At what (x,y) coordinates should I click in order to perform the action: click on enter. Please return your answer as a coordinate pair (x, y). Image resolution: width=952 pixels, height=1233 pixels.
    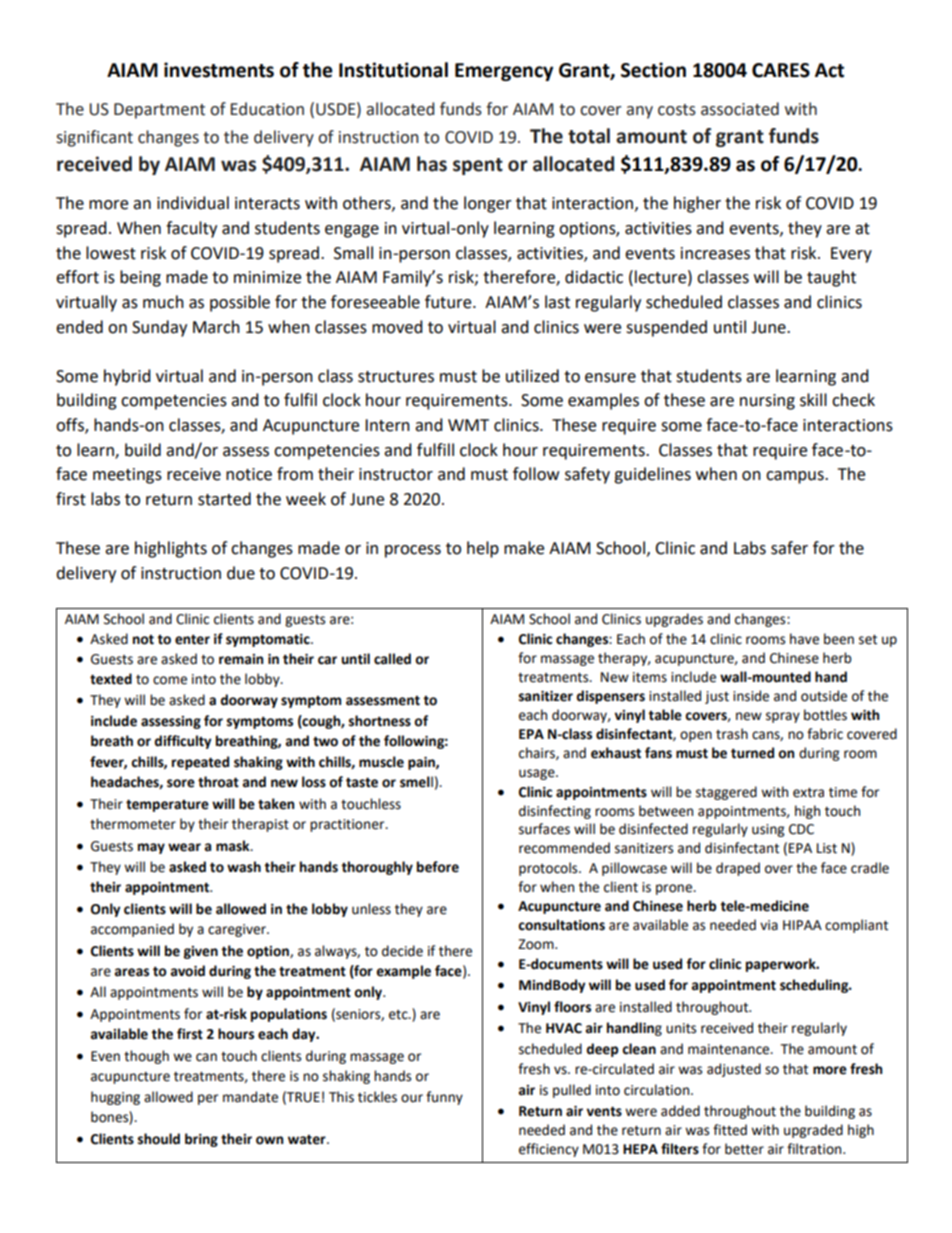
    Looking at the image, I should click on (192, 639).
